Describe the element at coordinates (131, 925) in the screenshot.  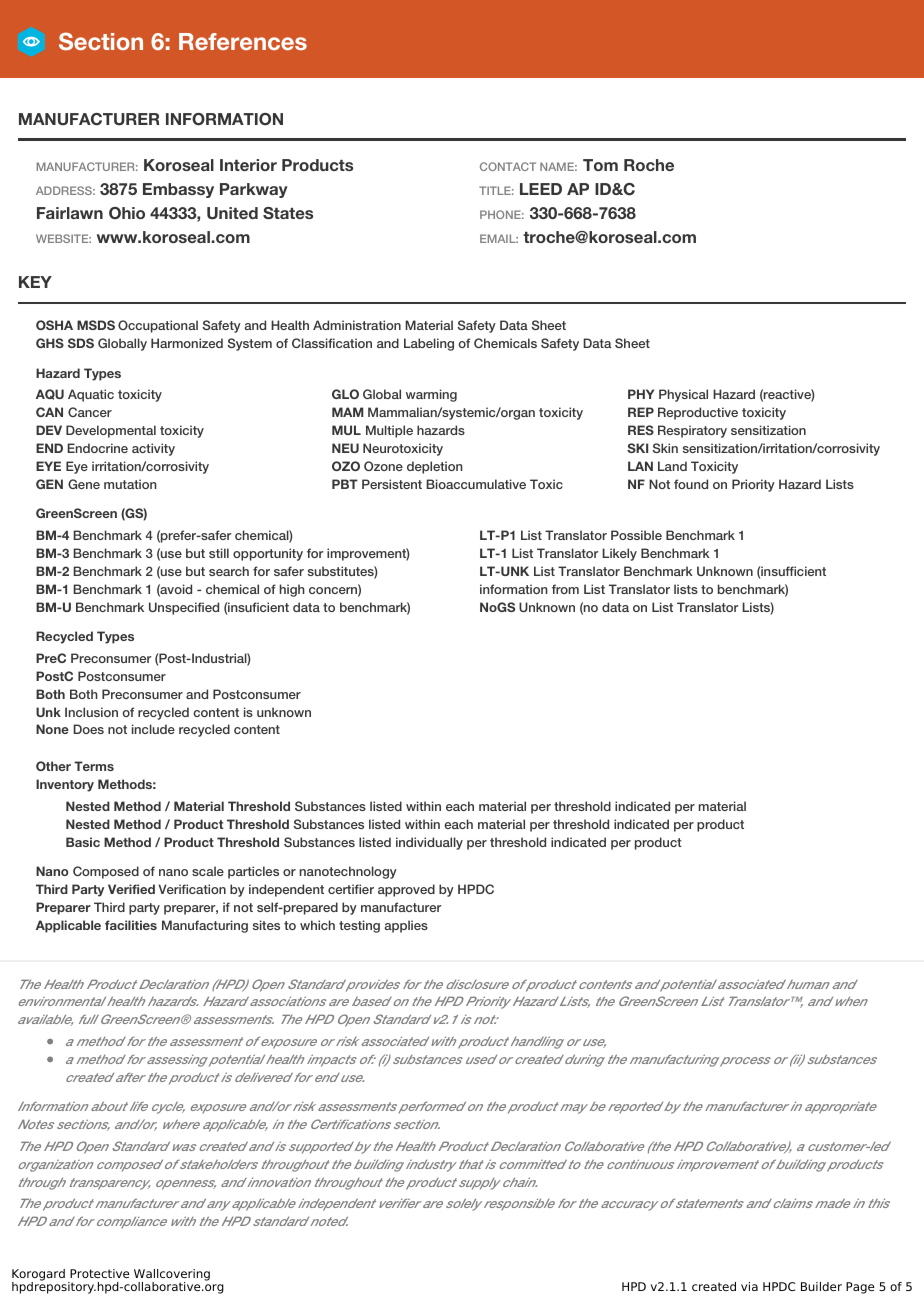
I see `facilities` at that location.
